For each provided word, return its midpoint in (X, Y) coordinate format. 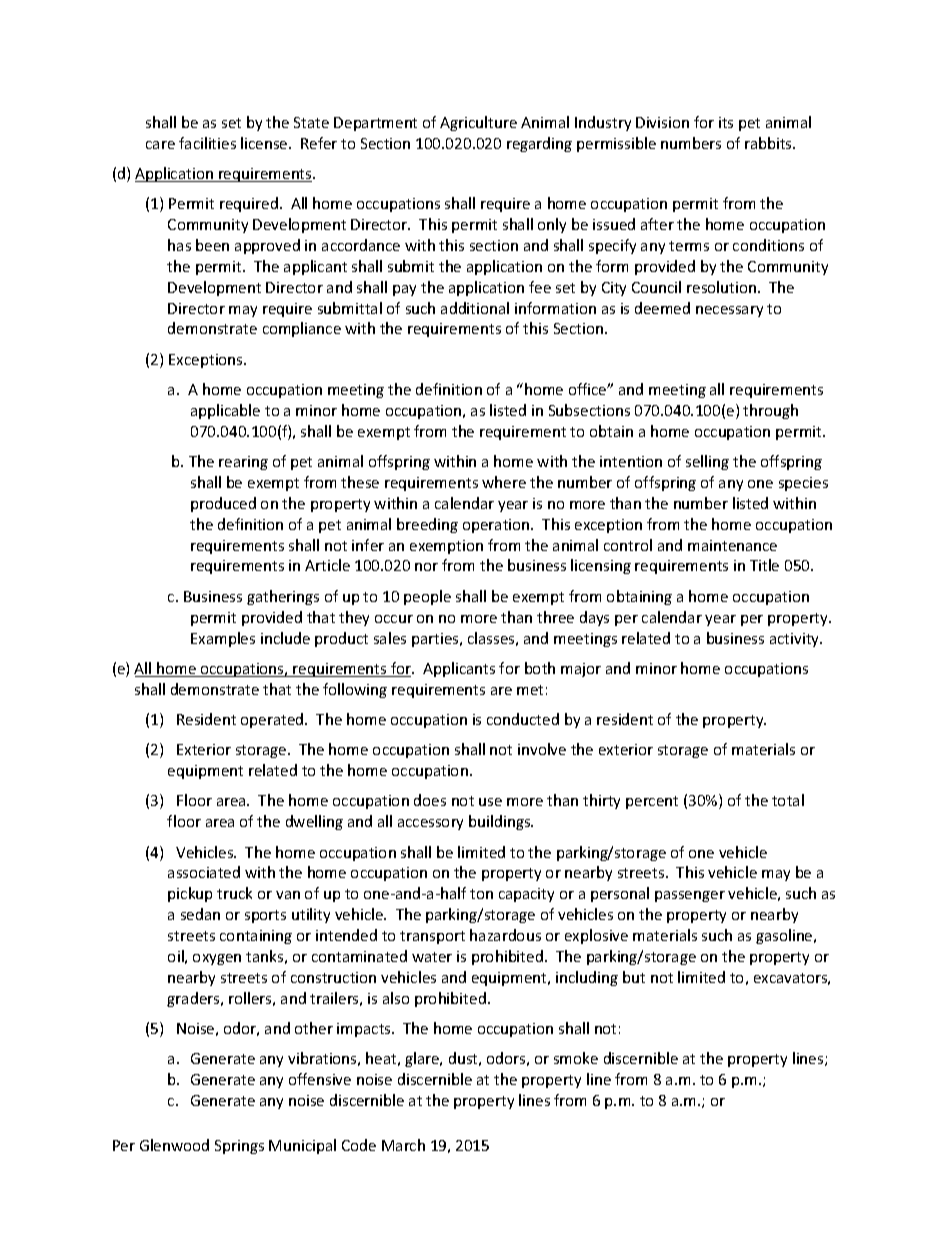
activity (796, 640)
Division (662, 122)
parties (436, 640)
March (403, 1145)
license (265, 143)
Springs (239, 1147)
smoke (576, 1058)
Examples (223, 639)
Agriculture (478, 123)
